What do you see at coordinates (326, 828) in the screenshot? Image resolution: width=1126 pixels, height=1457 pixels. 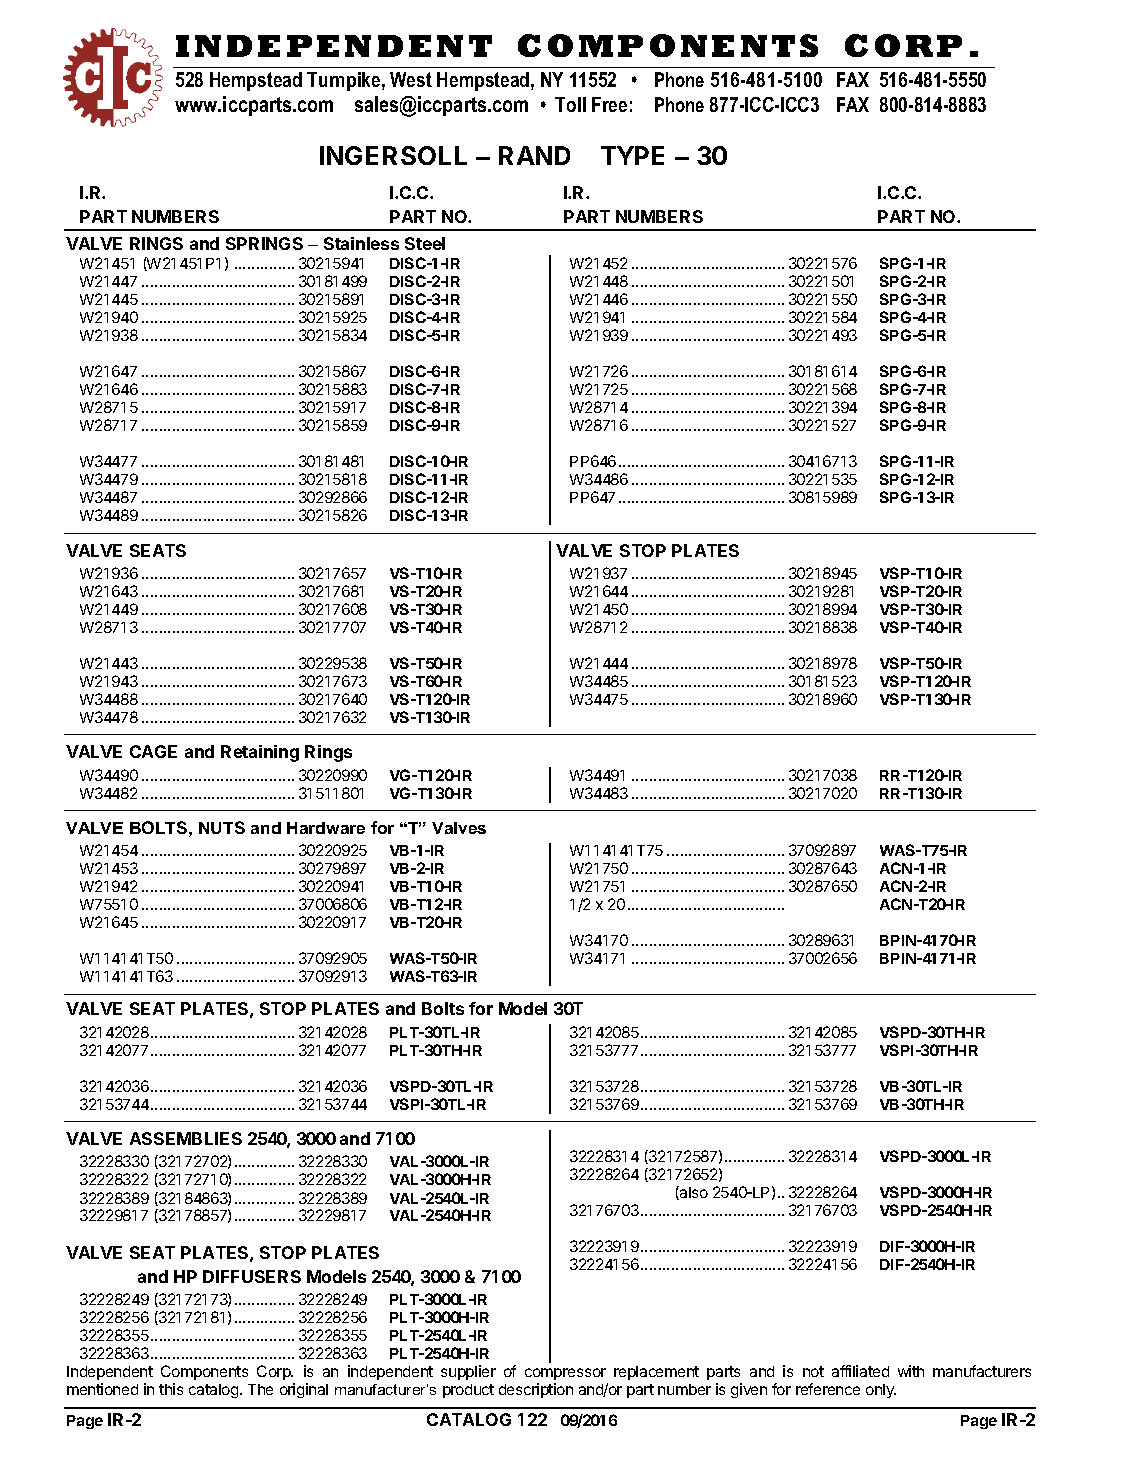 I see `Hardware` at bounding box center [326, 828].
